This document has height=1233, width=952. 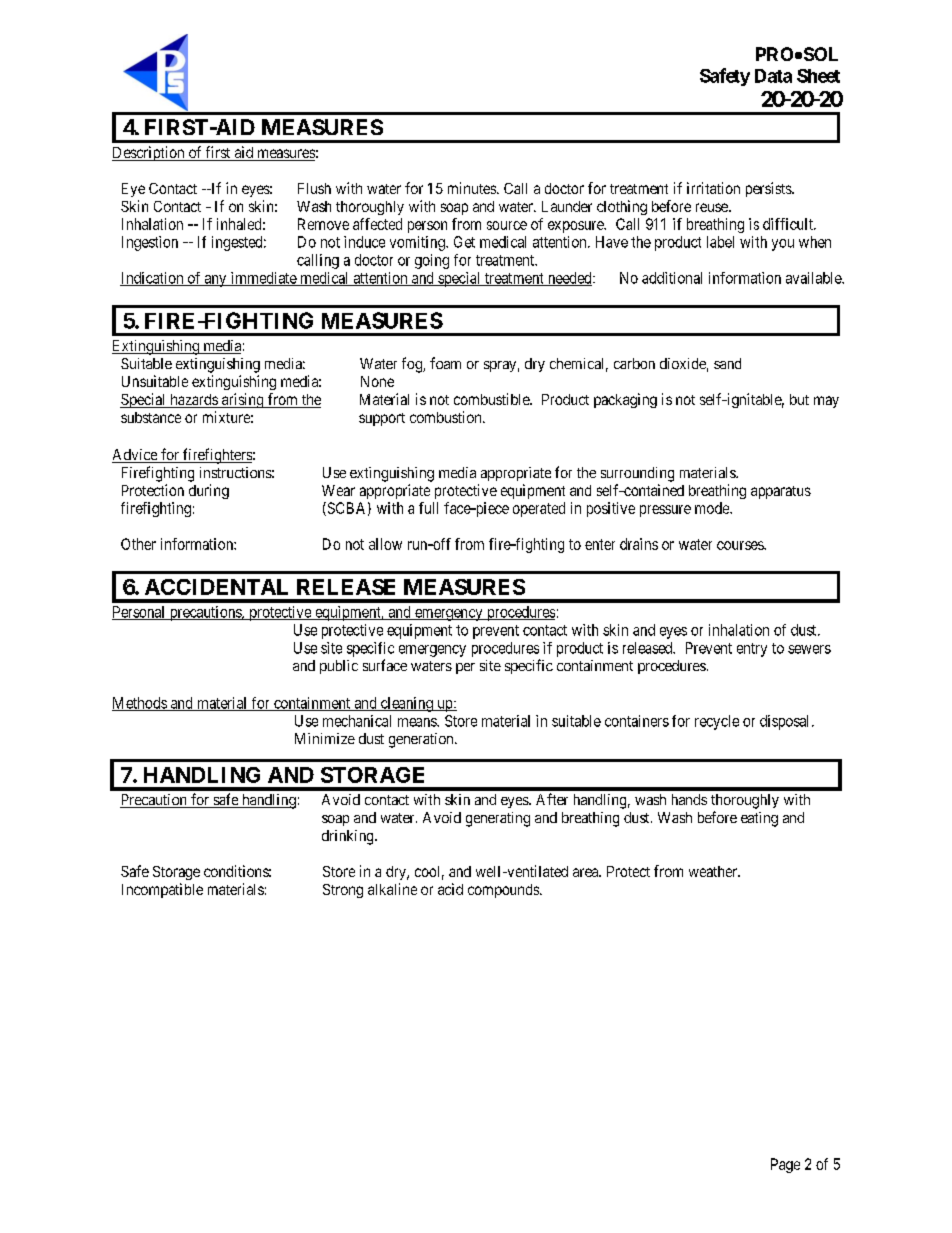 What do you see at coordinates (785, 1165) in the document?
I see `Page` at bounding box center [785, 1165].
